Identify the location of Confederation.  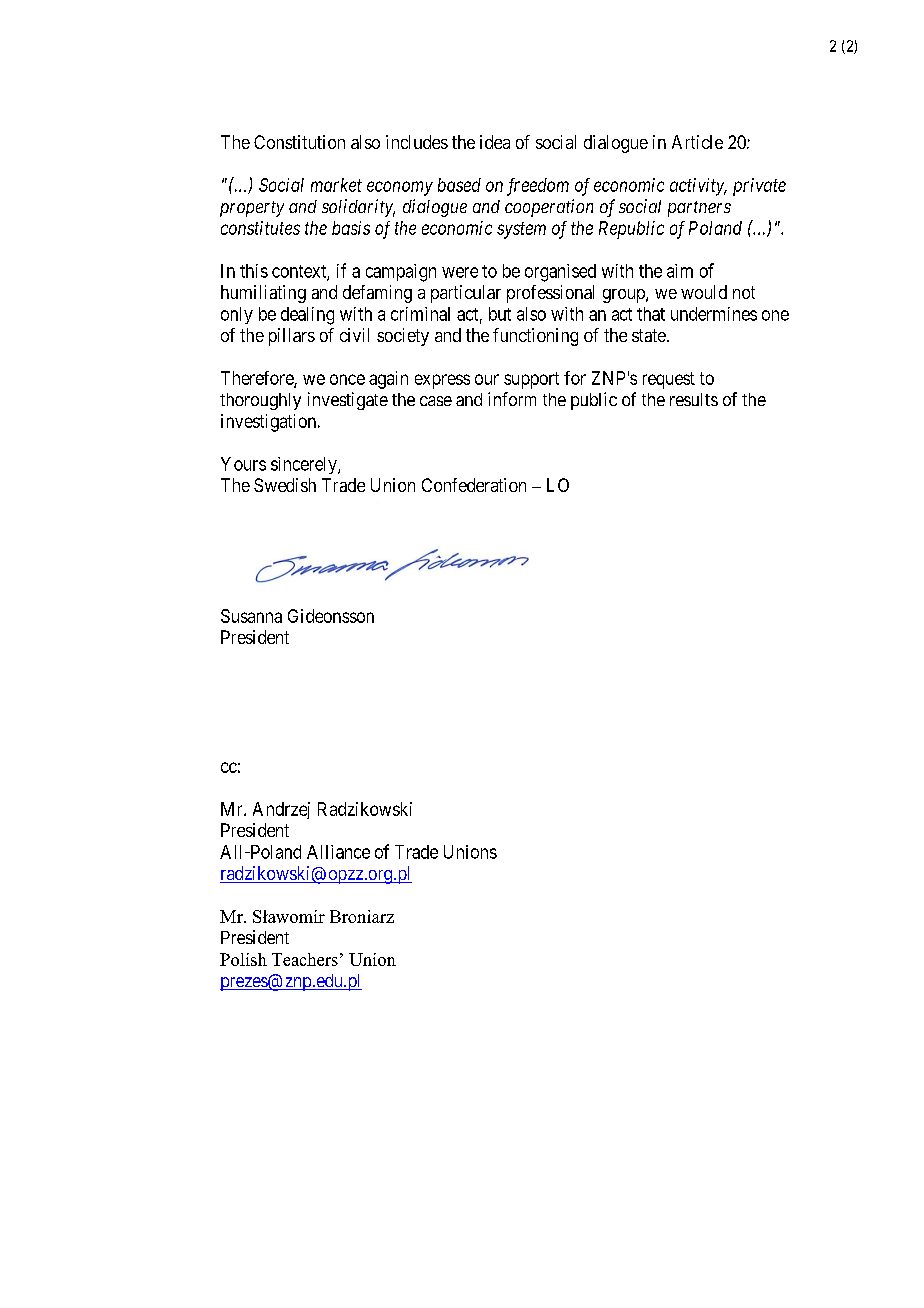
(474, 485).
